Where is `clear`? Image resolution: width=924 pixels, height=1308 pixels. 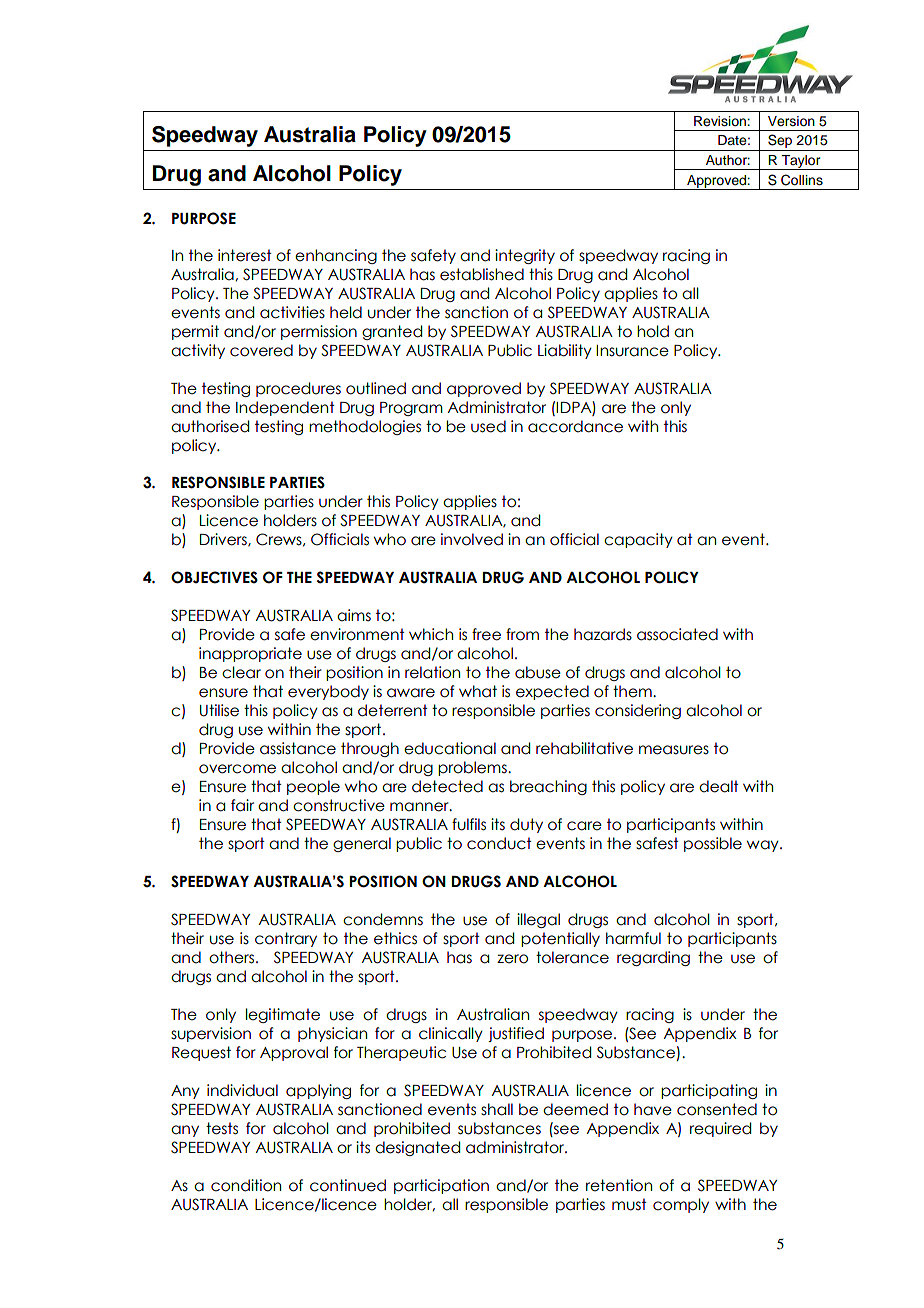 clear is located at coordinates (241, 672).
